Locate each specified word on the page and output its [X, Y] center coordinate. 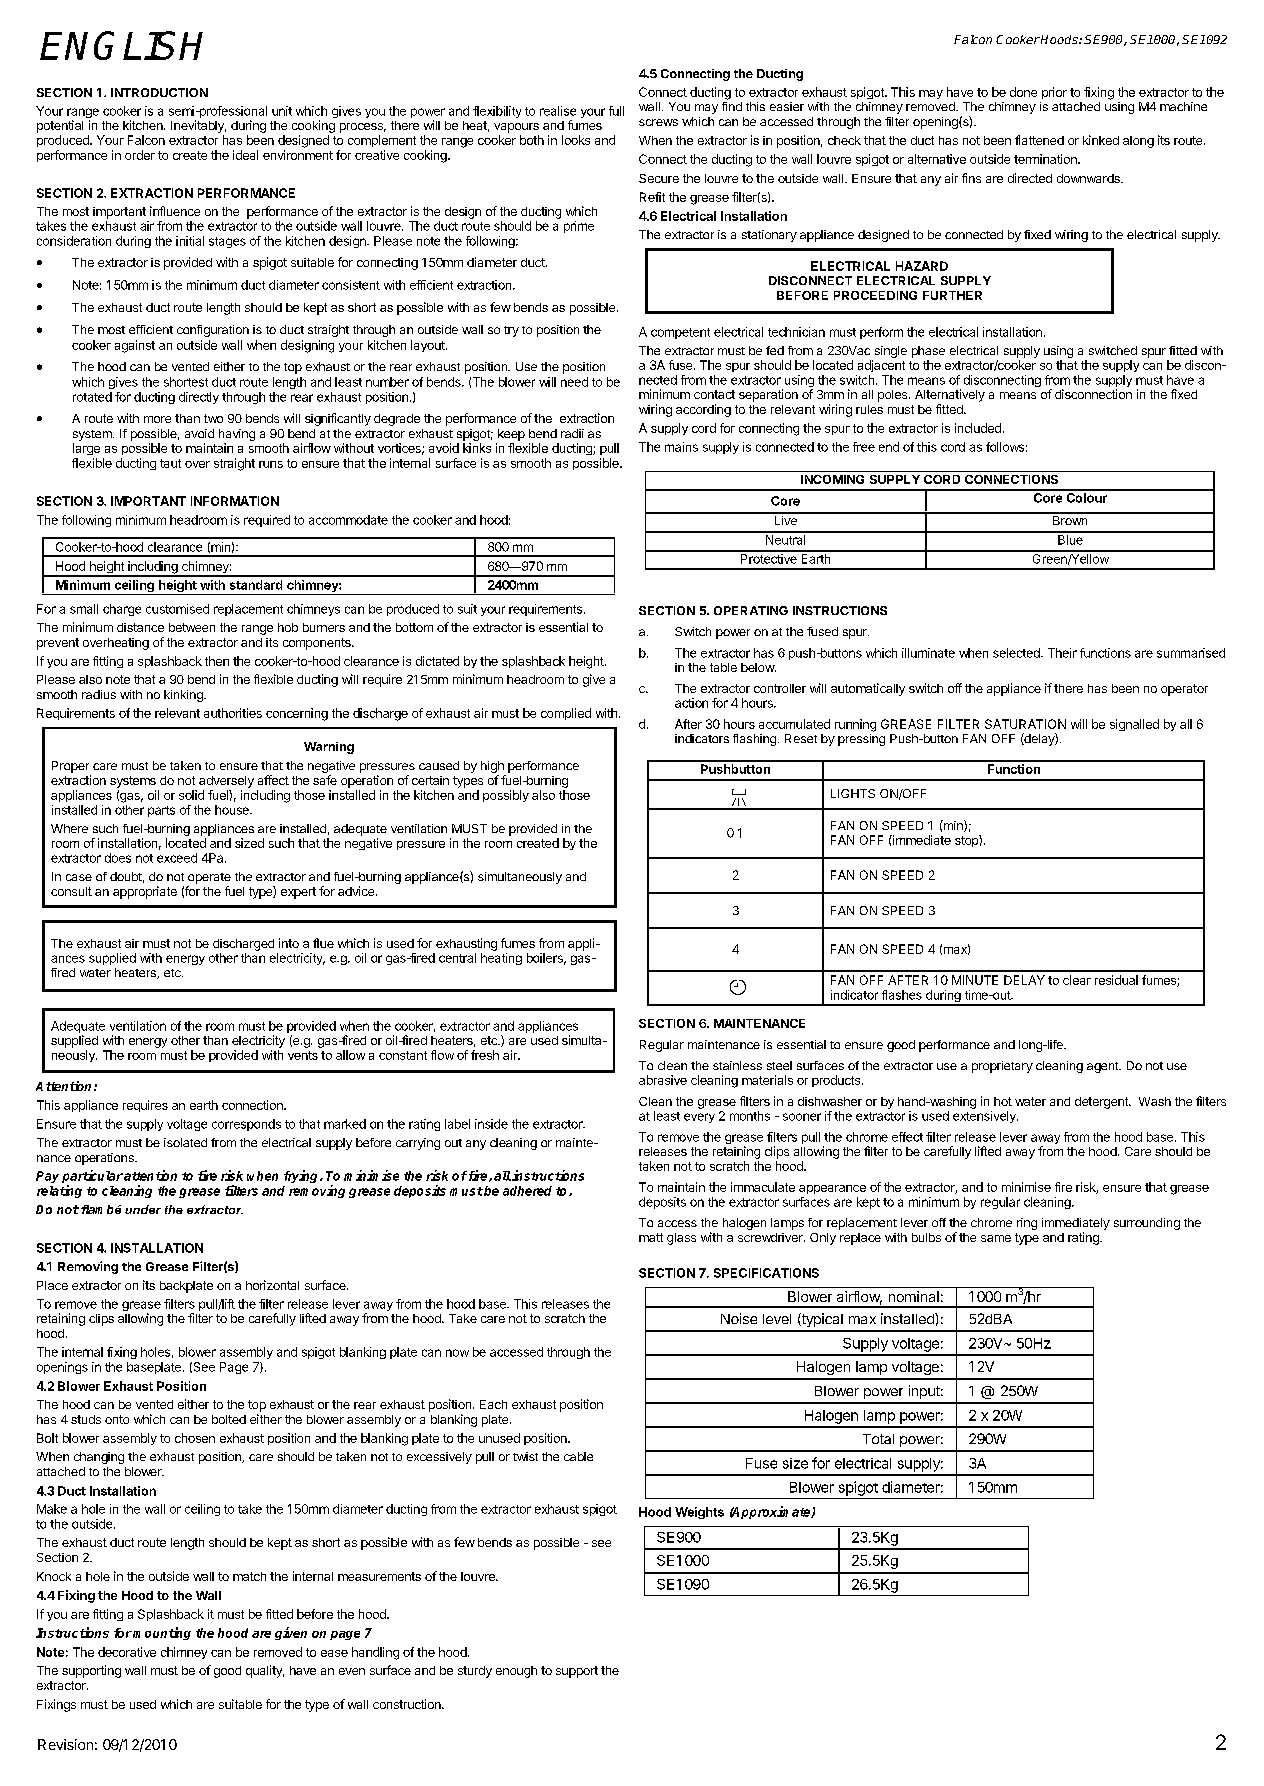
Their [1062, 653]
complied [566, 714]
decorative [127, 1652]
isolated [185, 1142]
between [192, 627]
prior [1054, 93]
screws [658, 122]
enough [516, 1672]
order [140, 155]
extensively [985, 1117]
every [699, 1118]
